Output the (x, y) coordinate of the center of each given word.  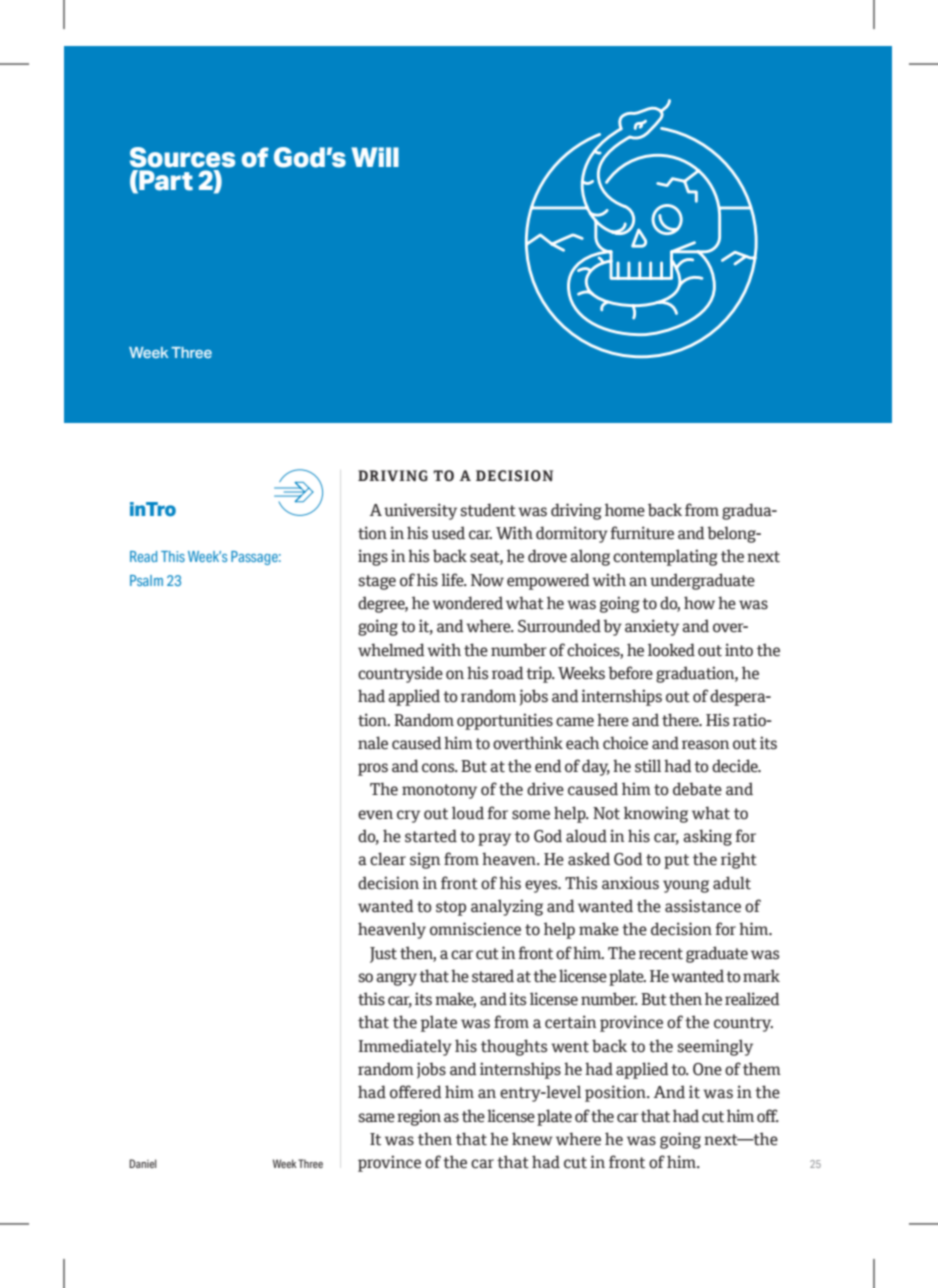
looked (671, 650)
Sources (182, 157)
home (625, 510)
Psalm (146, 580)
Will (375, 157)
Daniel (143, 1163)
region (419, 1117)
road (508, 673)
